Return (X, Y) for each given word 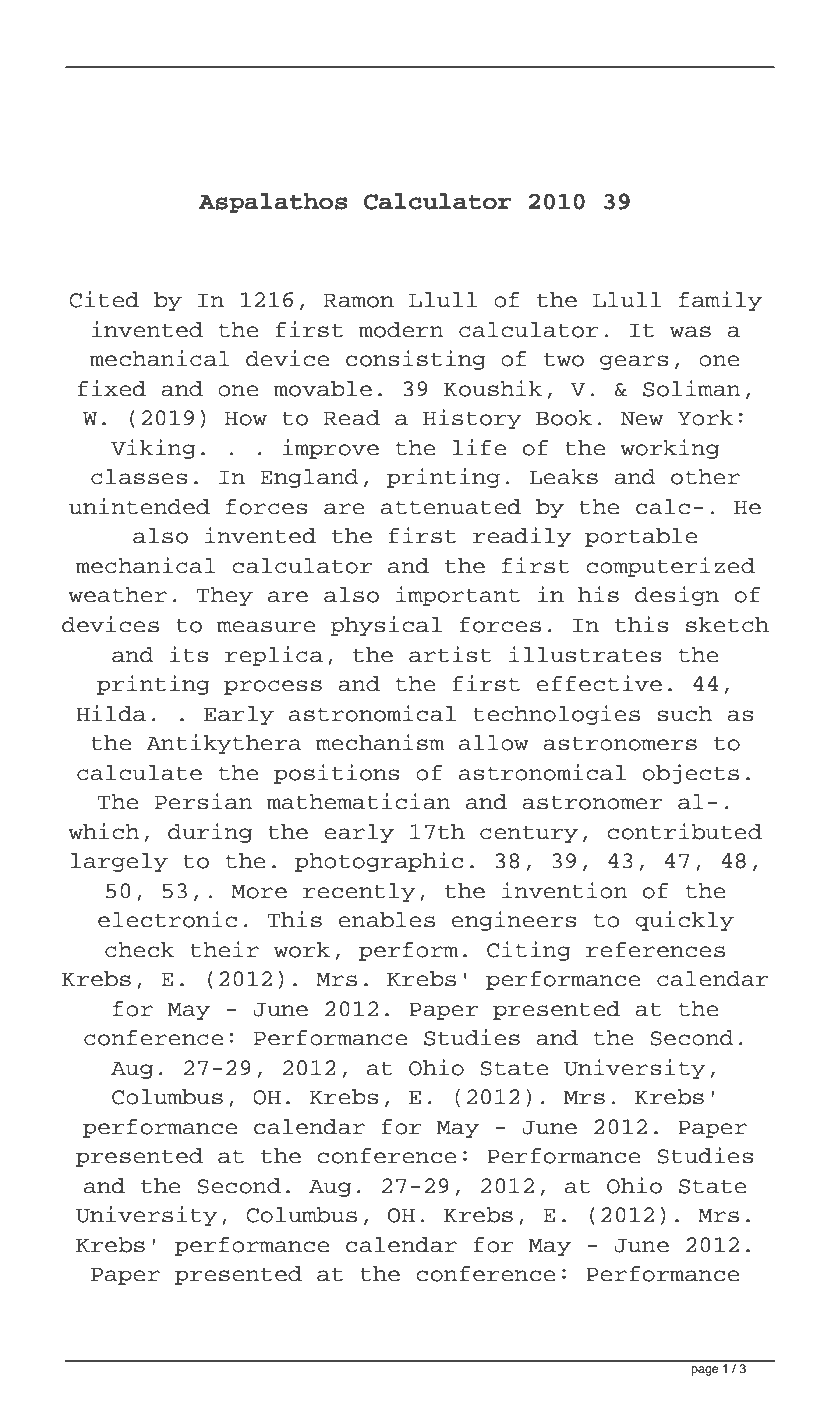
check (139, 950)
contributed (685, 831)
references (655, 950)
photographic (379, 862)
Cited (104, 299)
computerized (671, 567)
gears (634, 362)
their (224, 949)
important (458, 596)
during (210, 833)
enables (387, 920)
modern (401, 330)
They (224, 596)
